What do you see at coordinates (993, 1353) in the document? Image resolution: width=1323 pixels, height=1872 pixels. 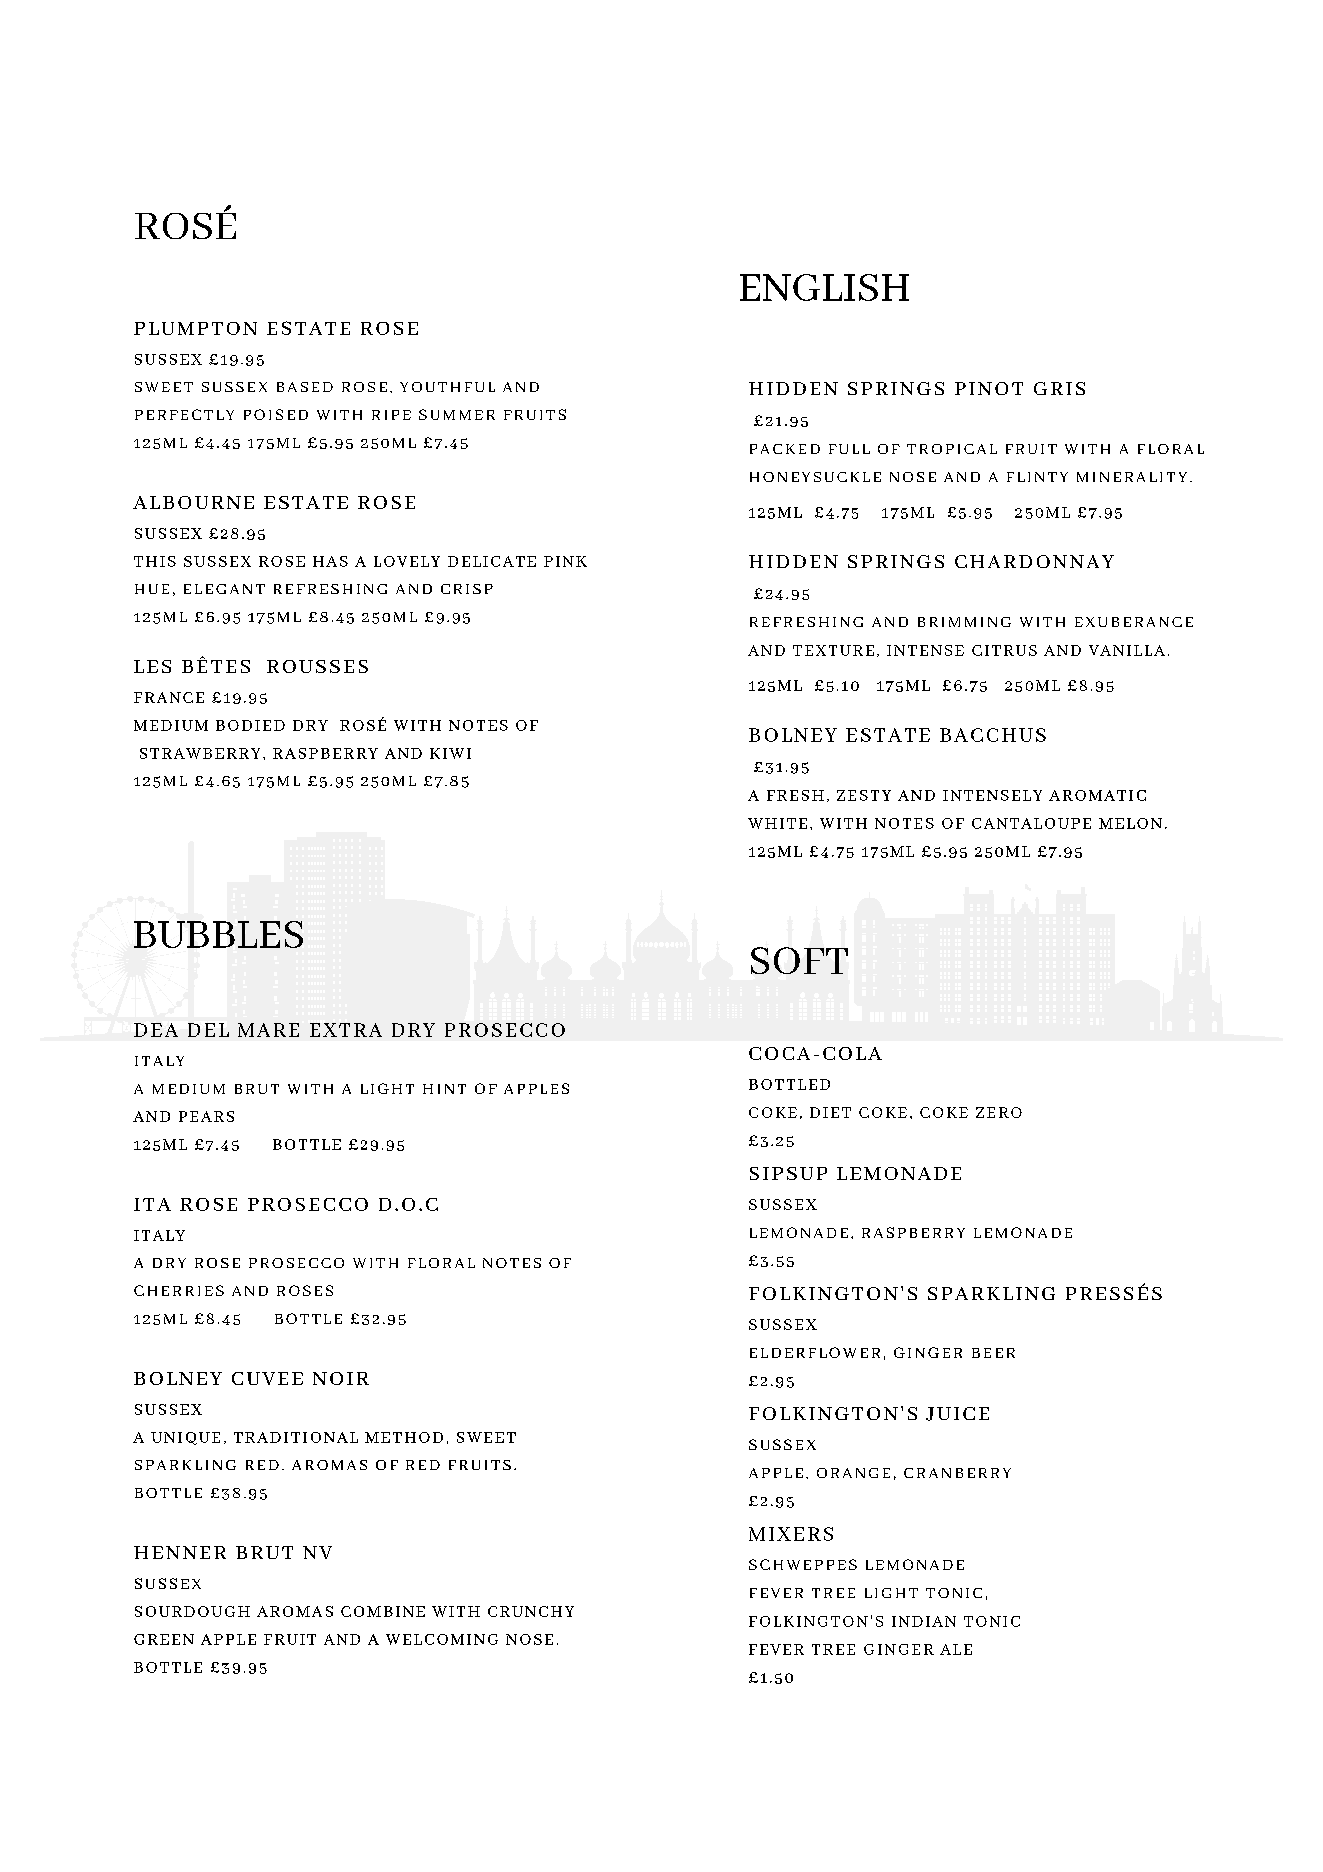 I see `BEER` at bounding box center [993, 1353].
